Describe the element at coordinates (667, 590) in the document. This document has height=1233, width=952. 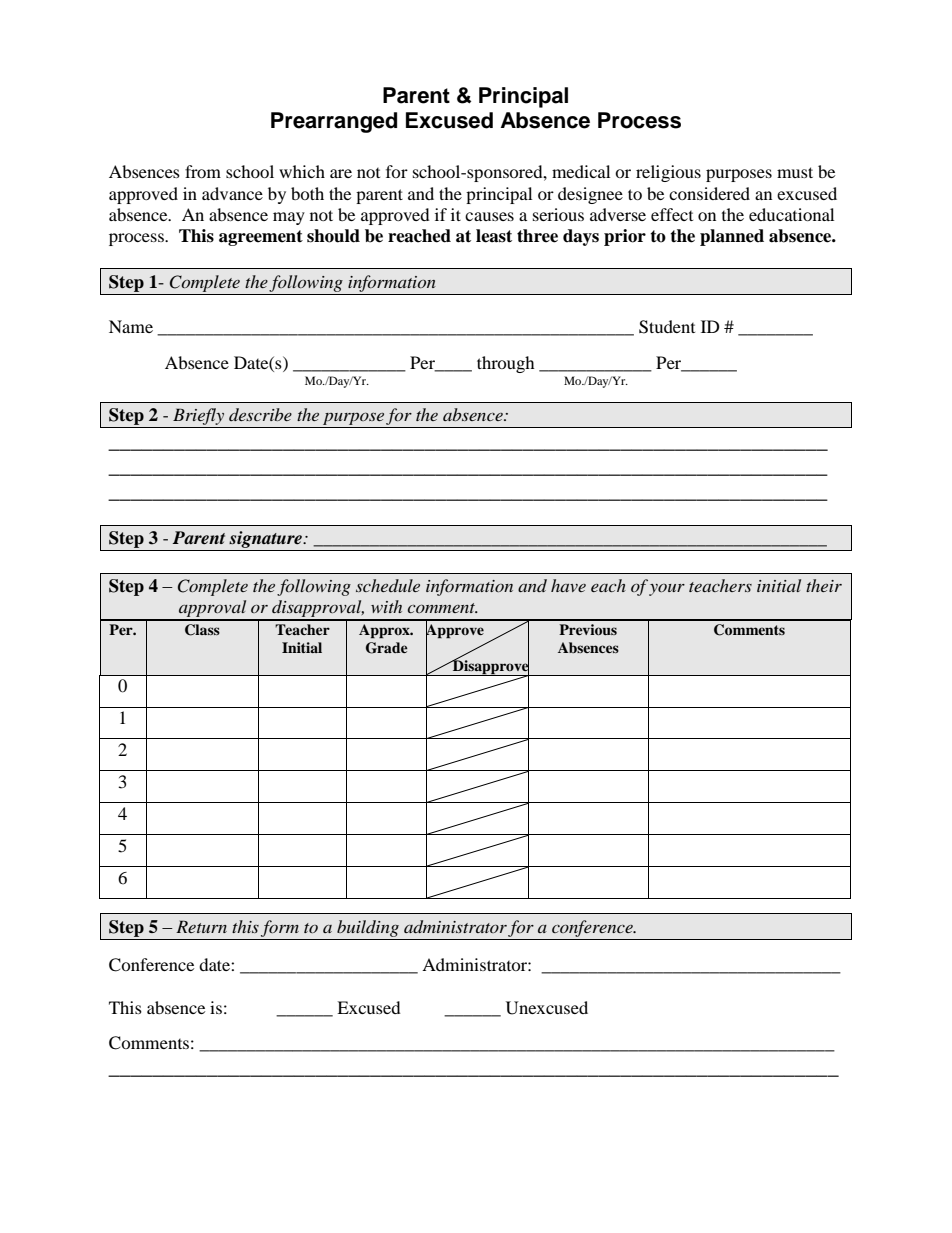
I see `your` at that location.
